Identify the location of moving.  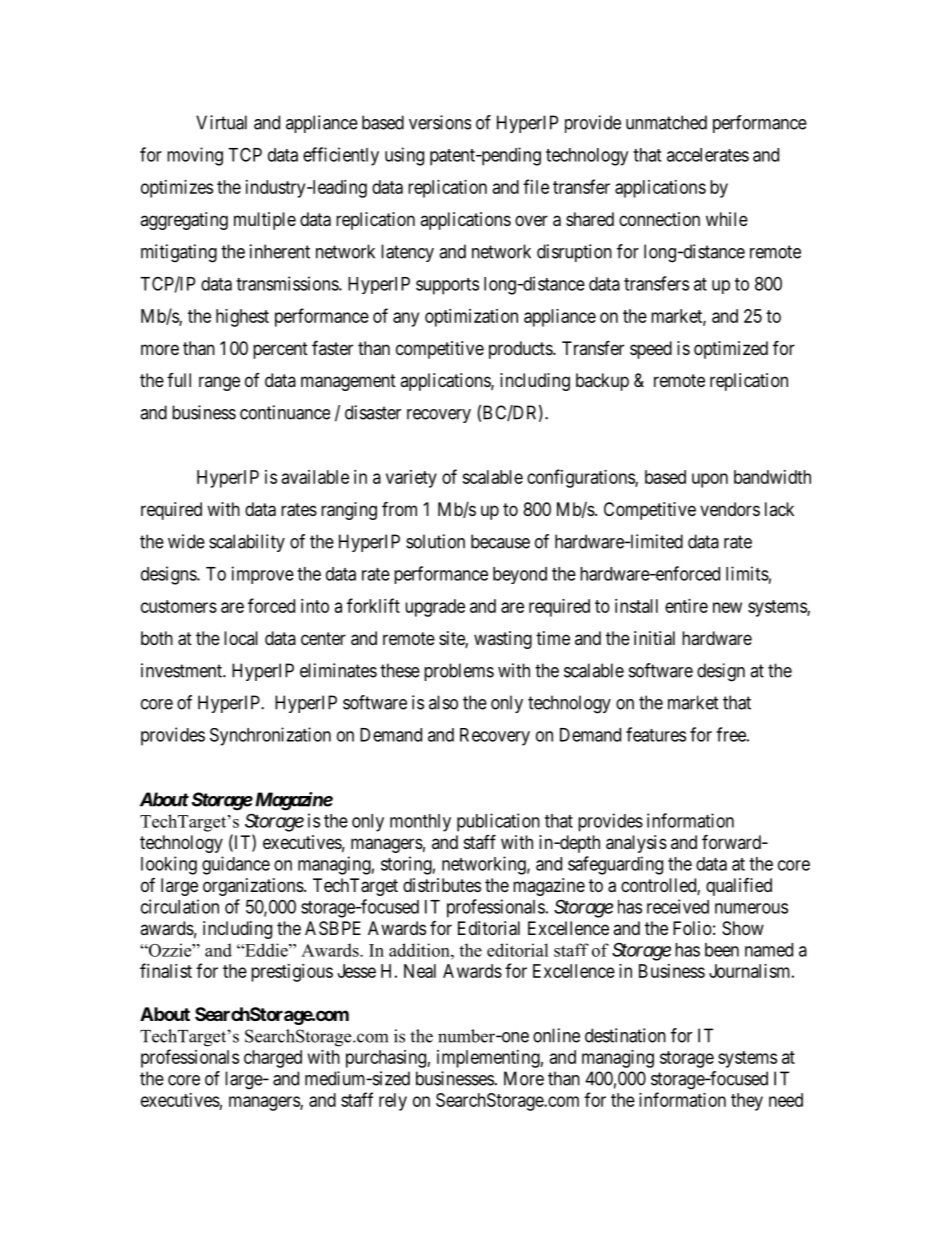
(195, 156).
